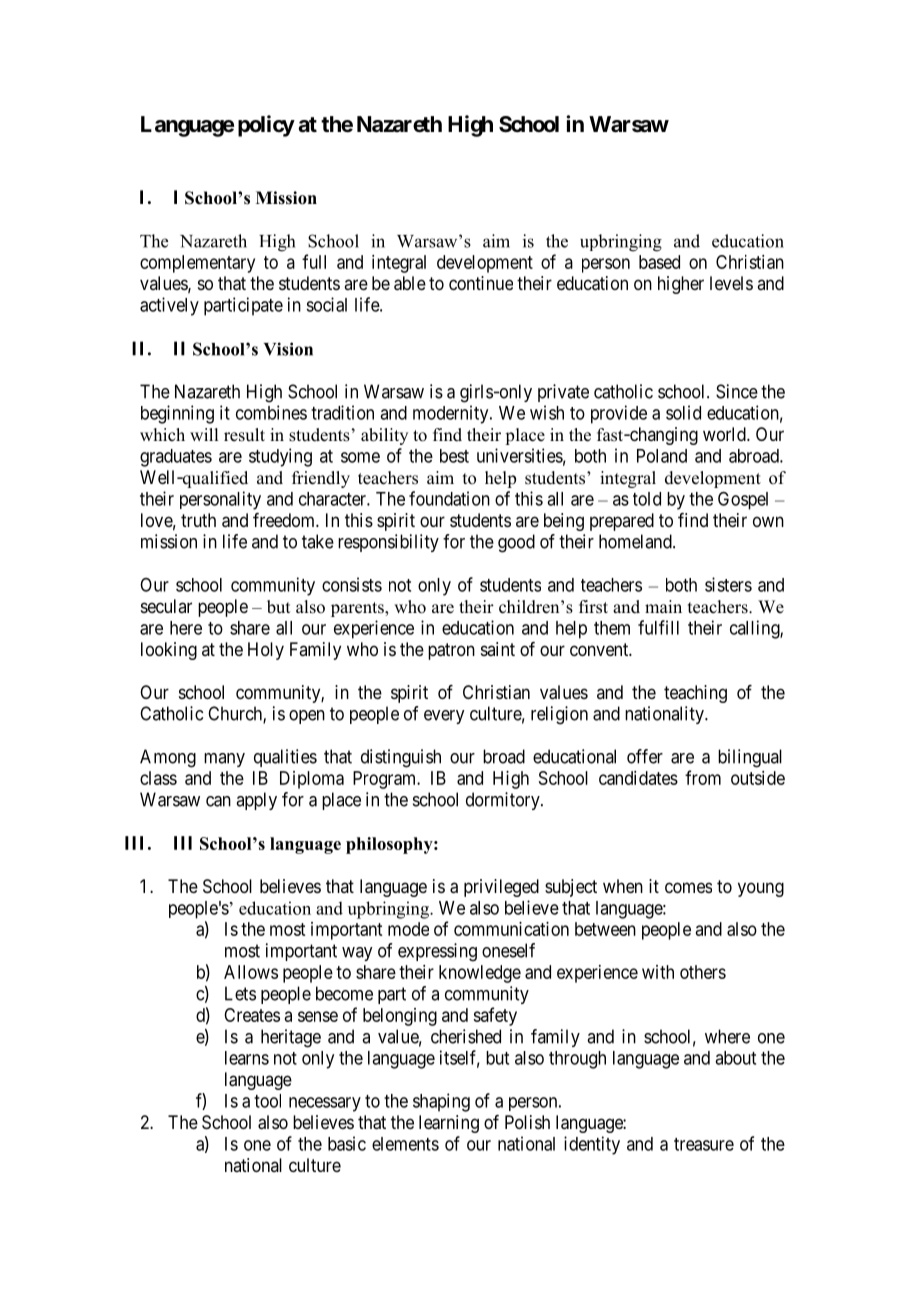 Image resolution: width=924 pixels, height=1309 pixels. Describe the element at coordinates (267, 1101) in the screenshot. I see `tool` at that location.
